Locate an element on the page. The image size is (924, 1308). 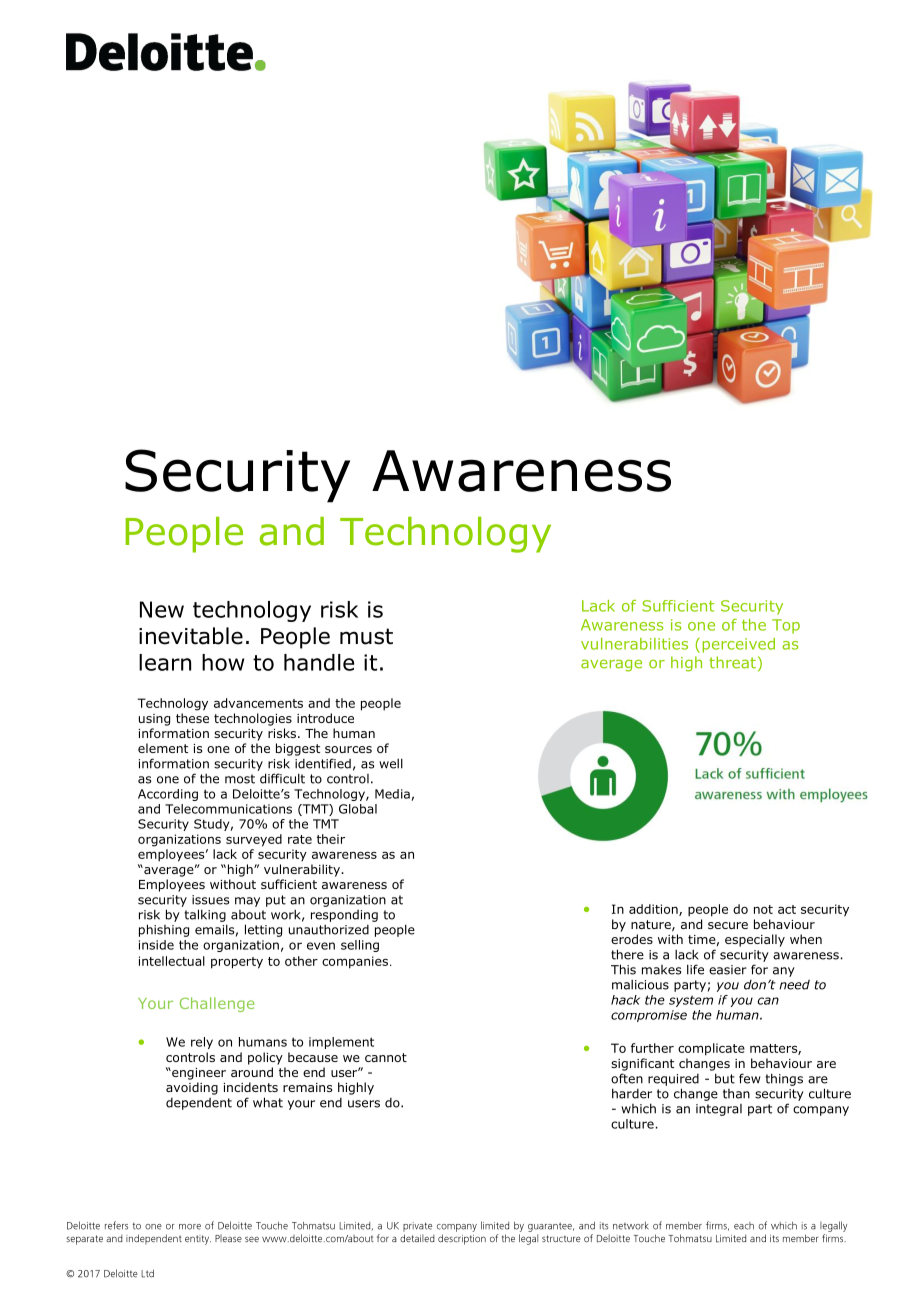
must is located at coordinates (366, 636).
